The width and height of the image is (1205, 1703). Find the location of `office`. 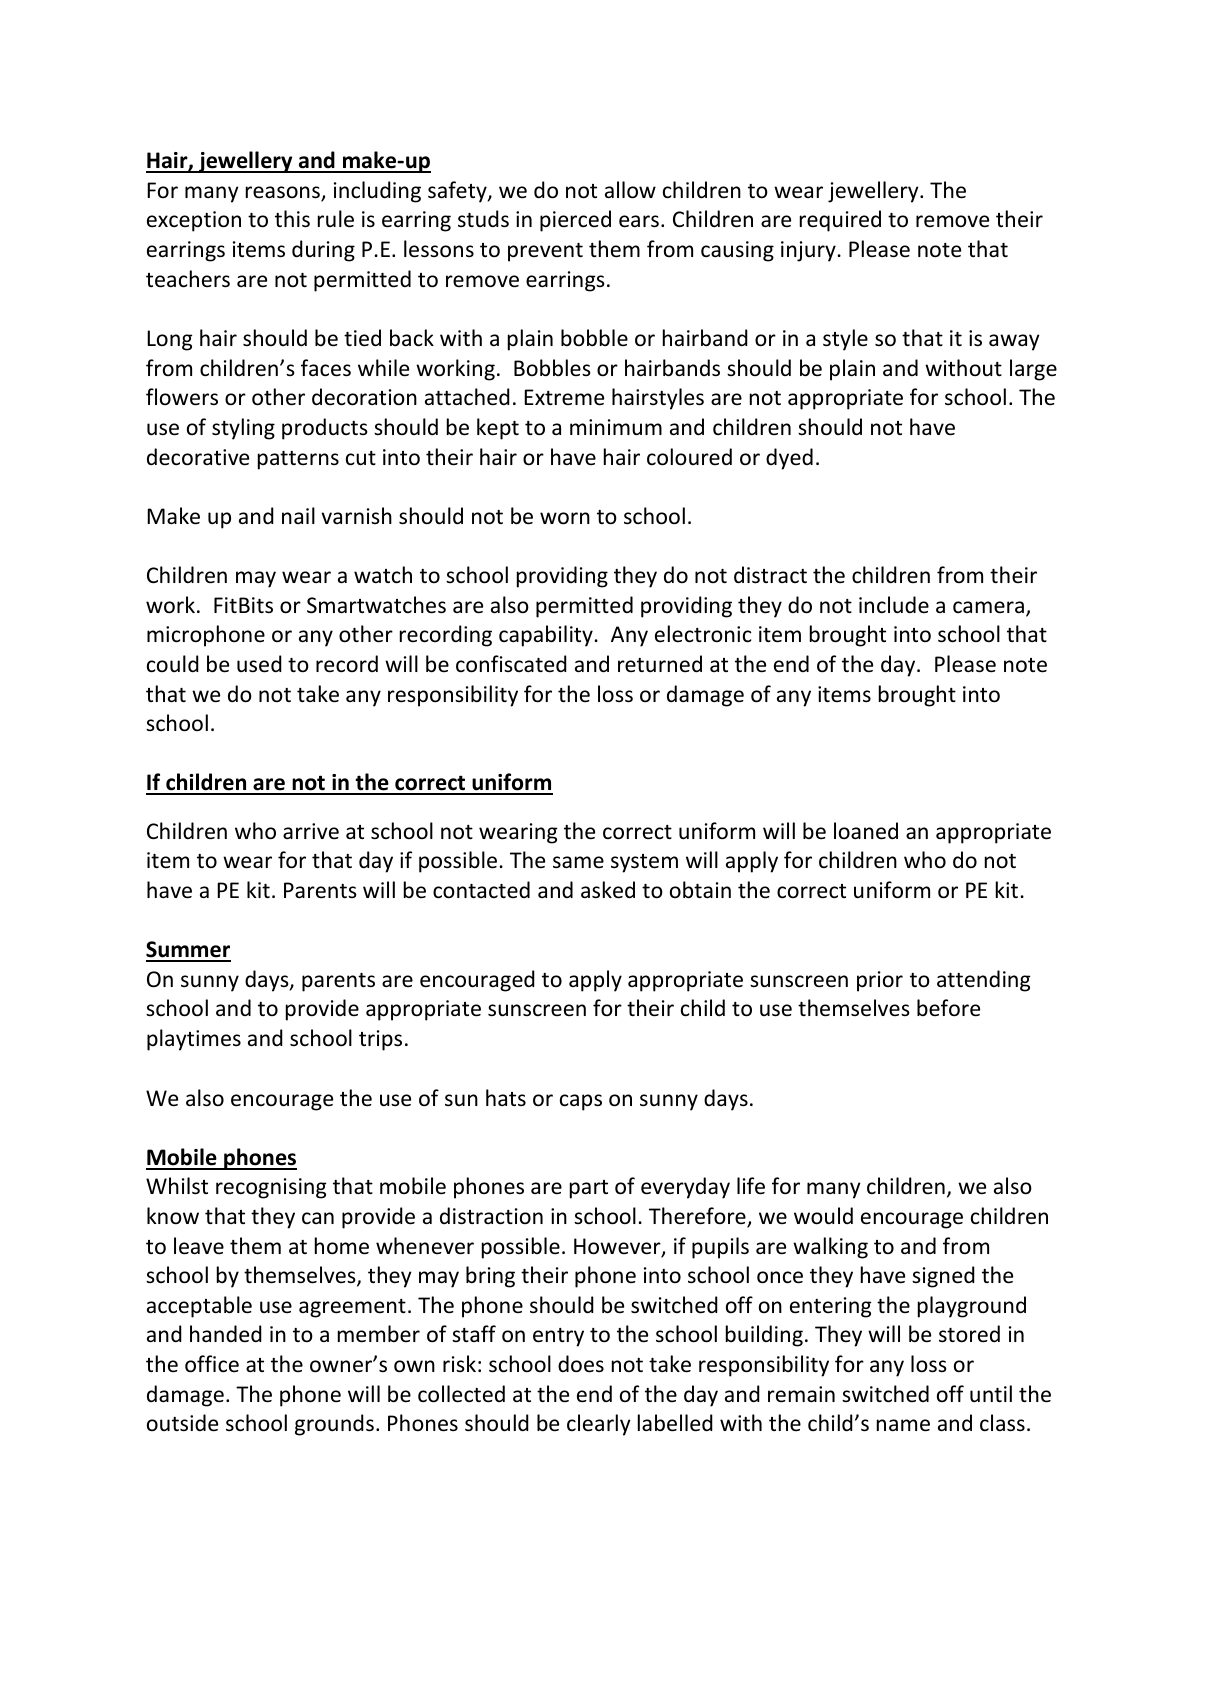

office is located at coordinates (212, 1364).
